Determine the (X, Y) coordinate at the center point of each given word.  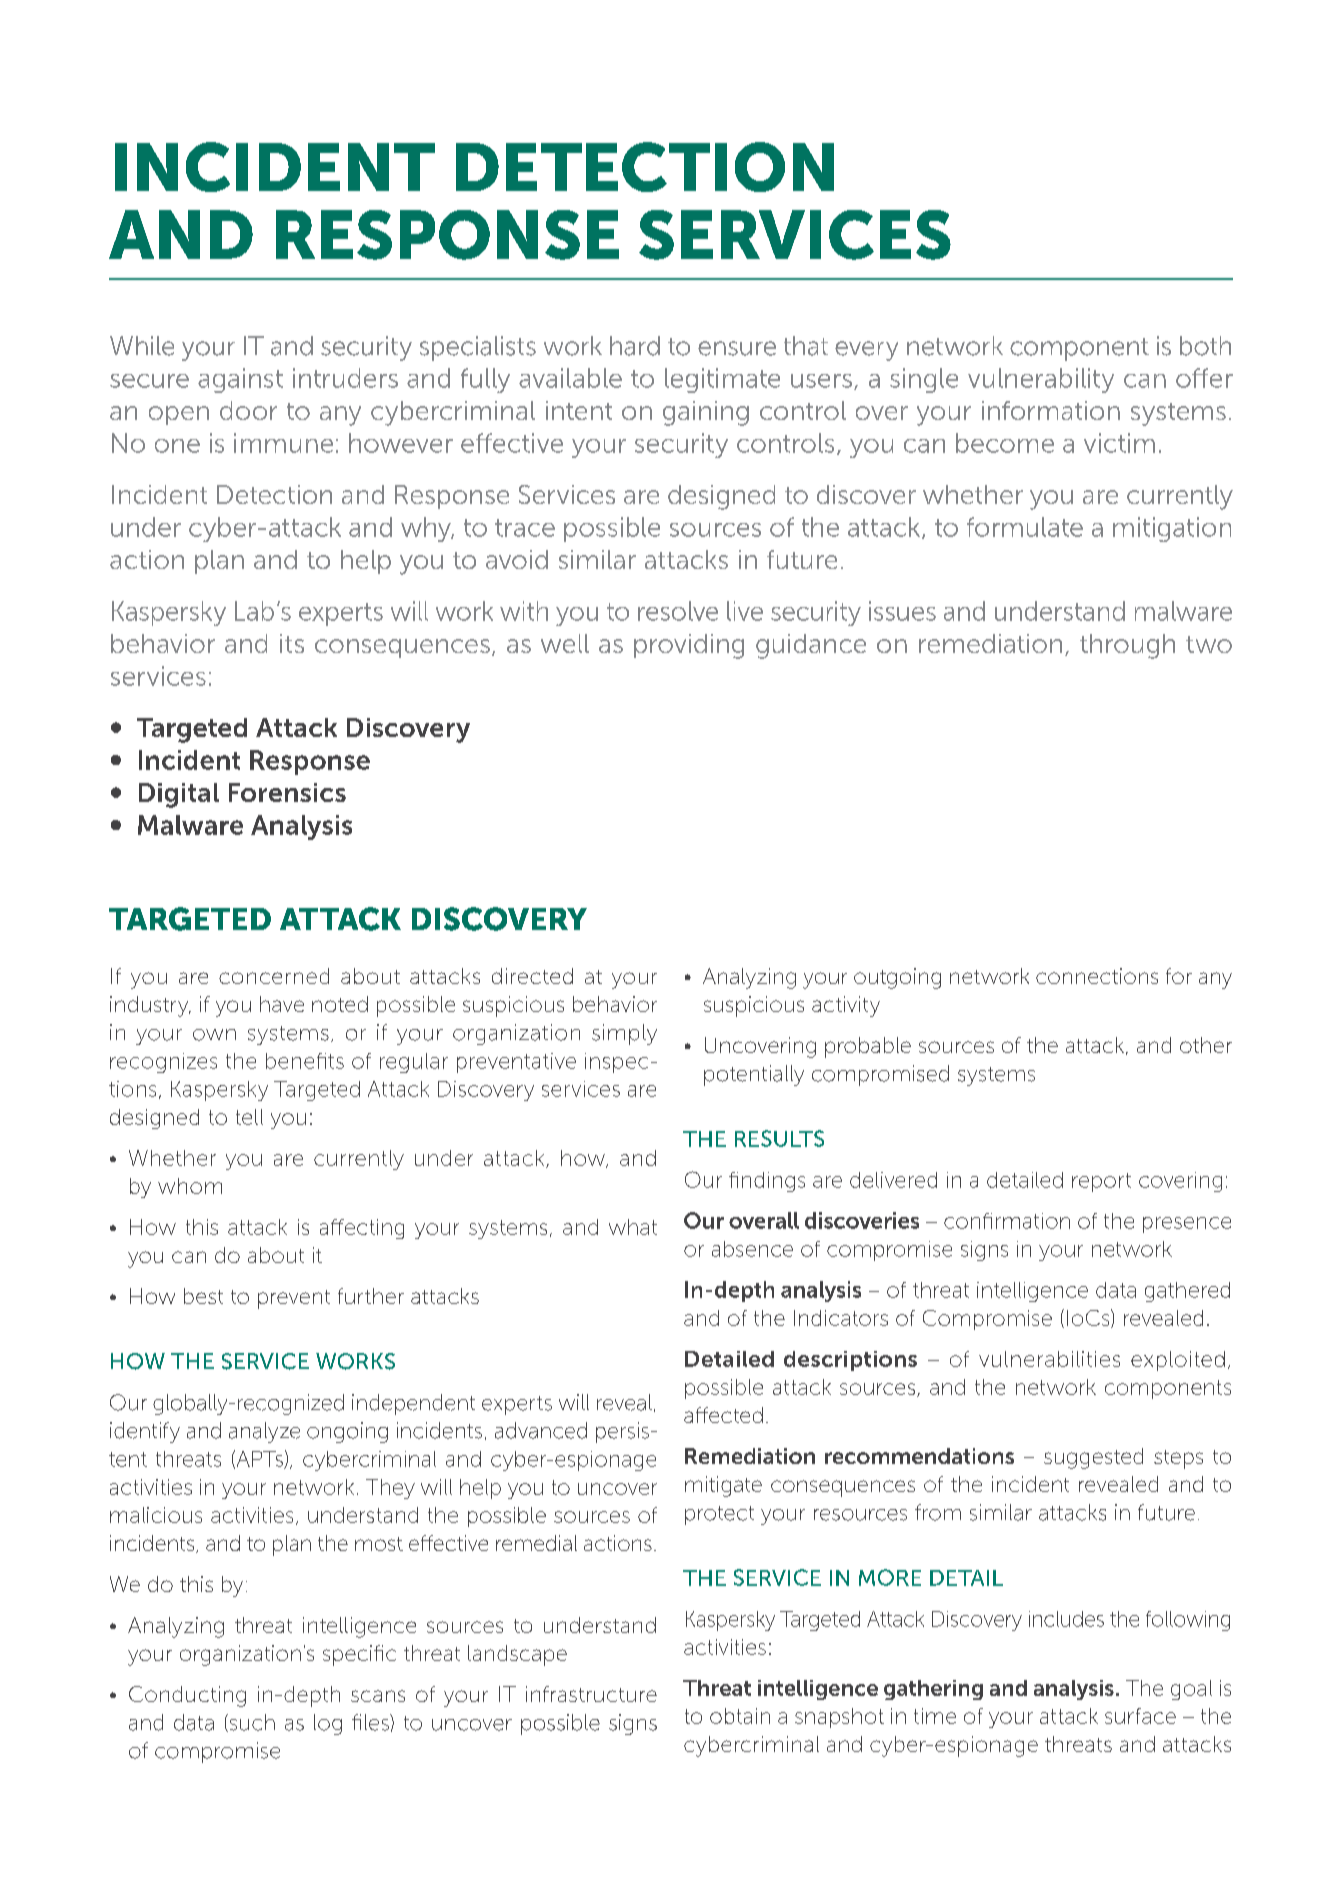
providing (689, 646)
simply (624, 1034)
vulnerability (1041, 380)
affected (723, 1415)
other (1206, 1045)
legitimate (722, 380)
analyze (264, 1432)
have (282, 1004)
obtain (740, 1716)
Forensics (287, 792)
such (251, 1723)
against (240, 380)
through (1127, 646)
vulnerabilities (1049, 1359)
